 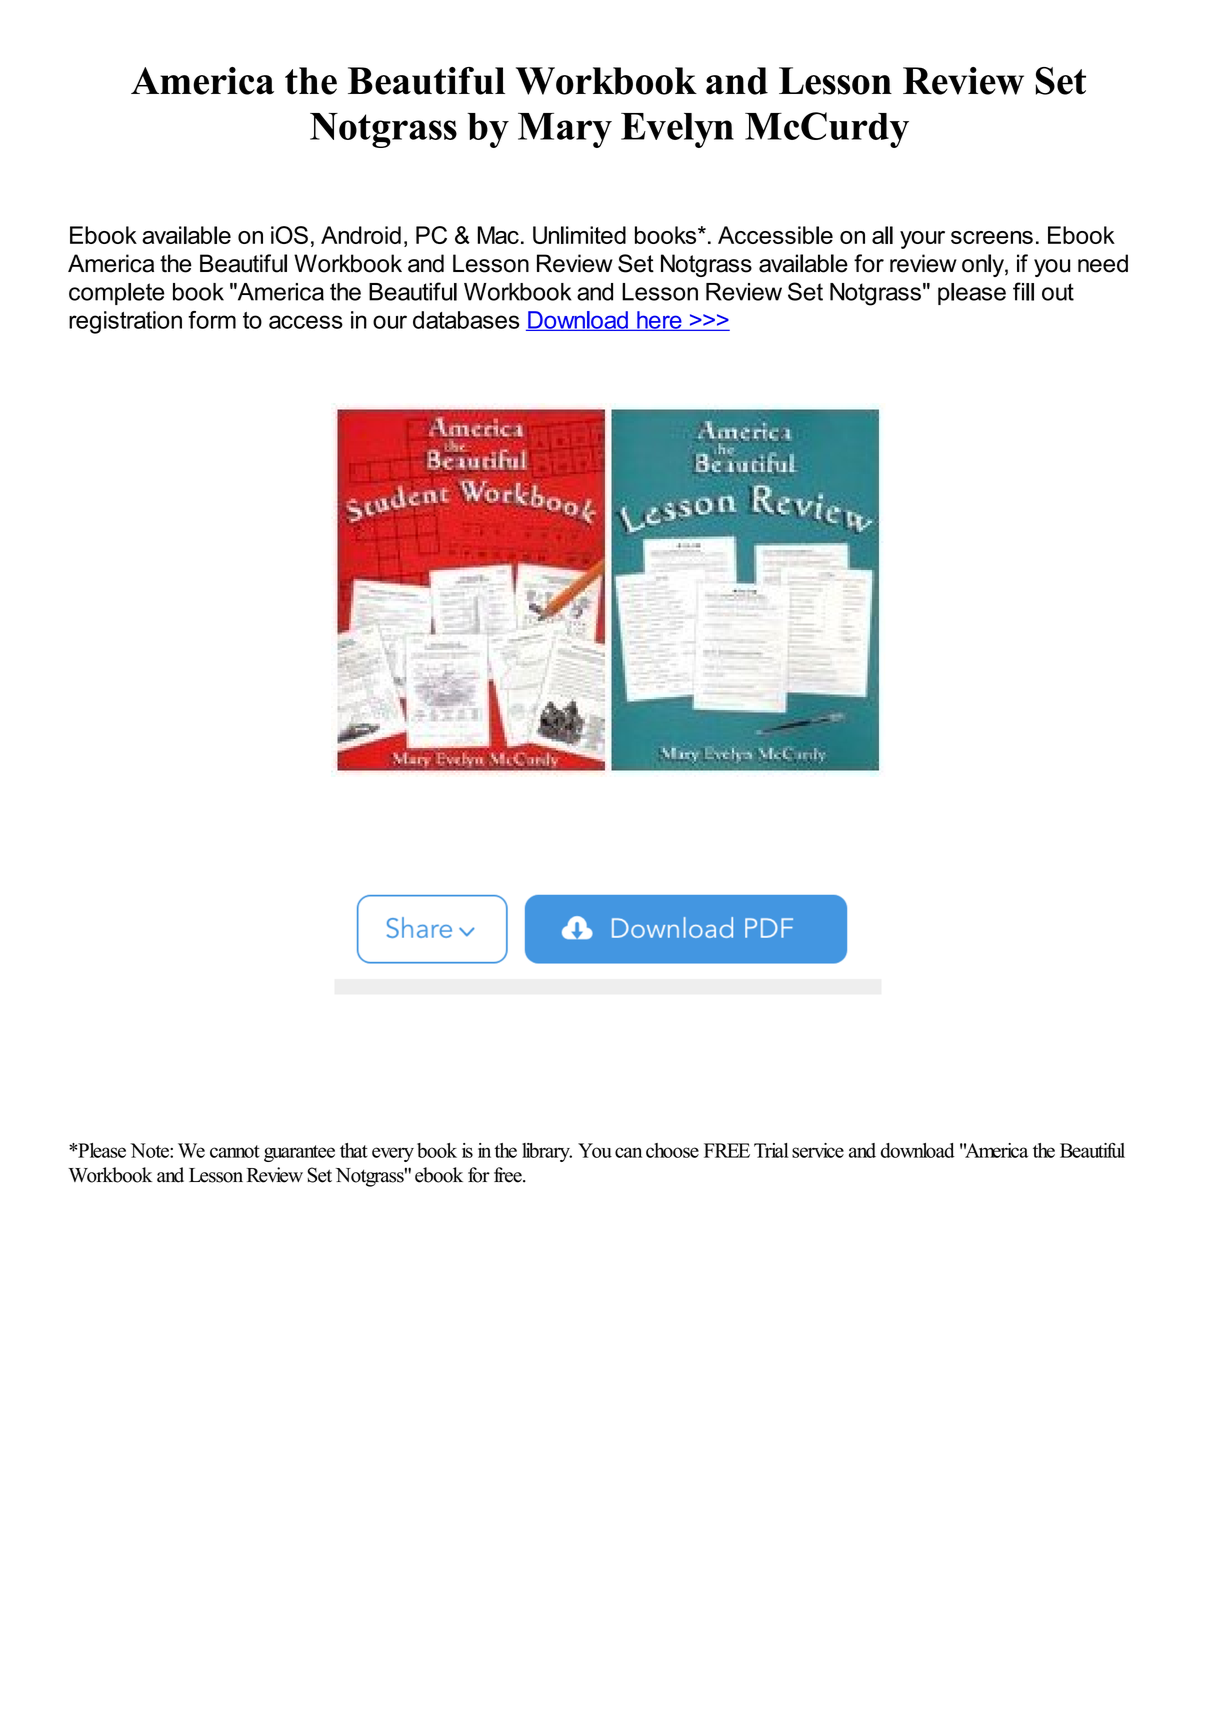 What do you see at coordinates (466, 320) in the image?
I see `databases` at bounding box center [466, 320].
